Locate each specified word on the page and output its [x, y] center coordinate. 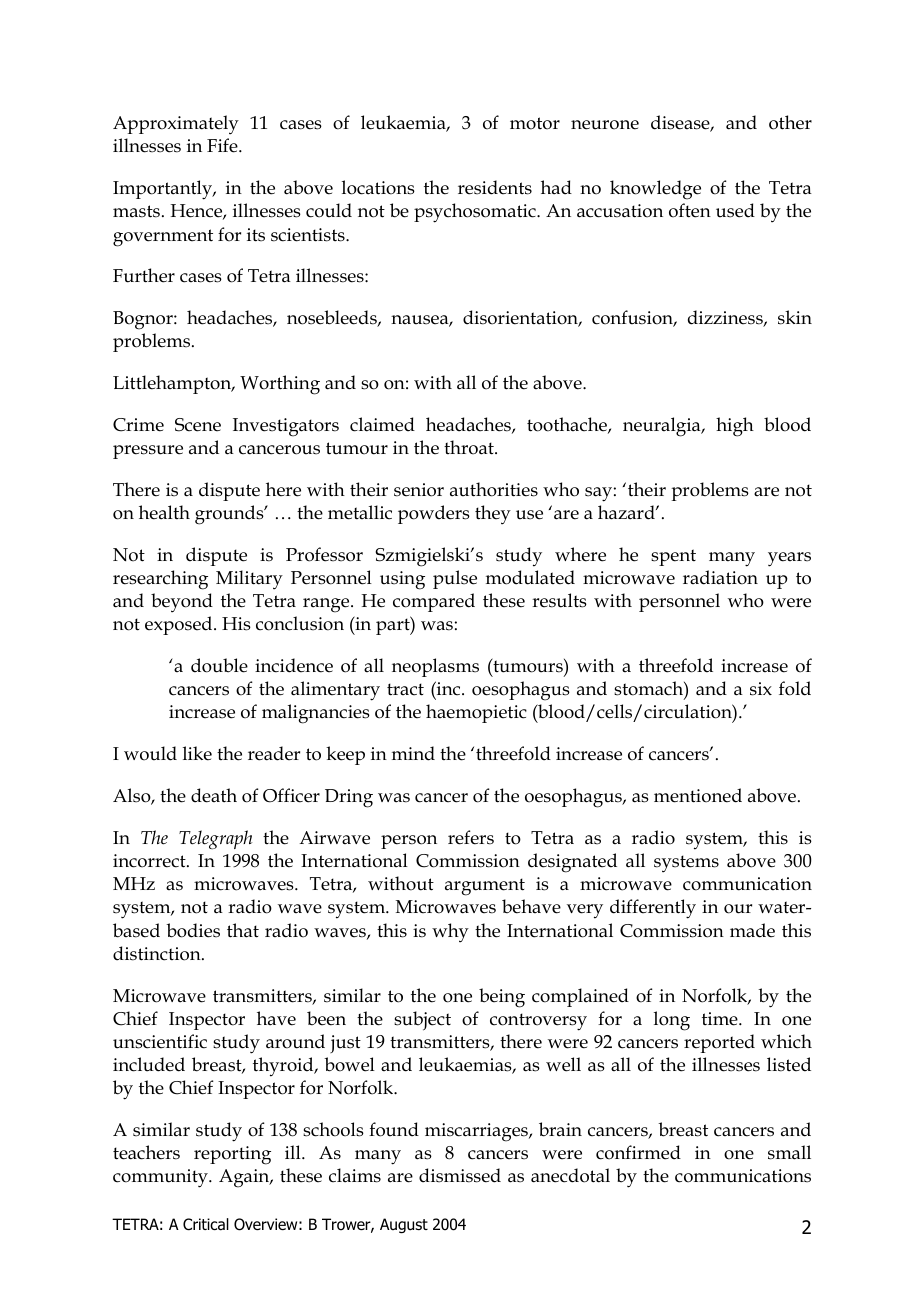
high [735, 427]
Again [245, 1178]
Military [249, 580]
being [502, 998]
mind [413, 753]
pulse [455, 579]
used [735, 210]
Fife [223, 145]
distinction [158, 953]
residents [495, 187]
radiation [720, 577]
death [214, 795]
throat [470, 447]
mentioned [698, 795]
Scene [198, 425]
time [721, 1019]
